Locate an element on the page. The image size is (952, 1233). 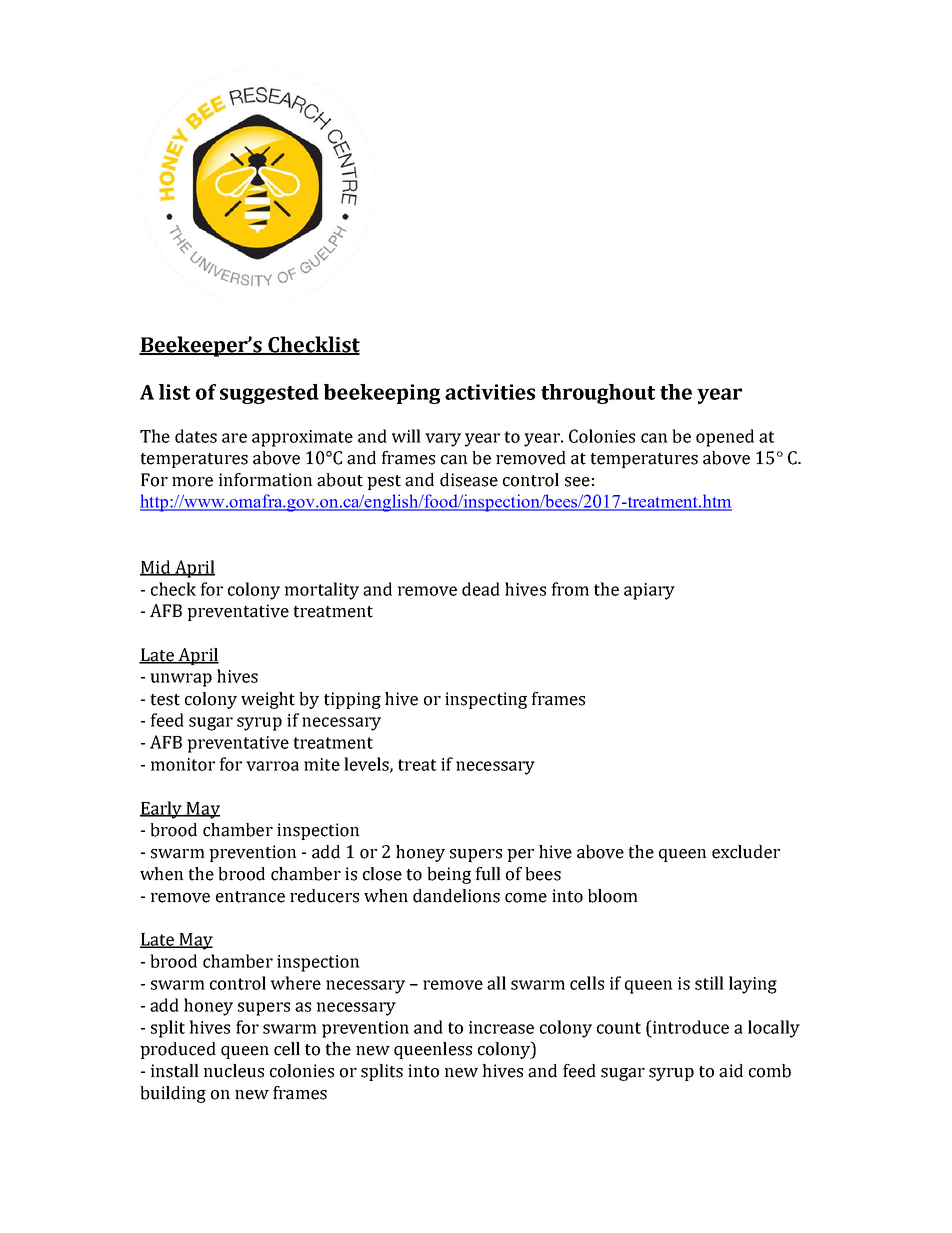
nucleus is located at coordinates (234, 1071).
